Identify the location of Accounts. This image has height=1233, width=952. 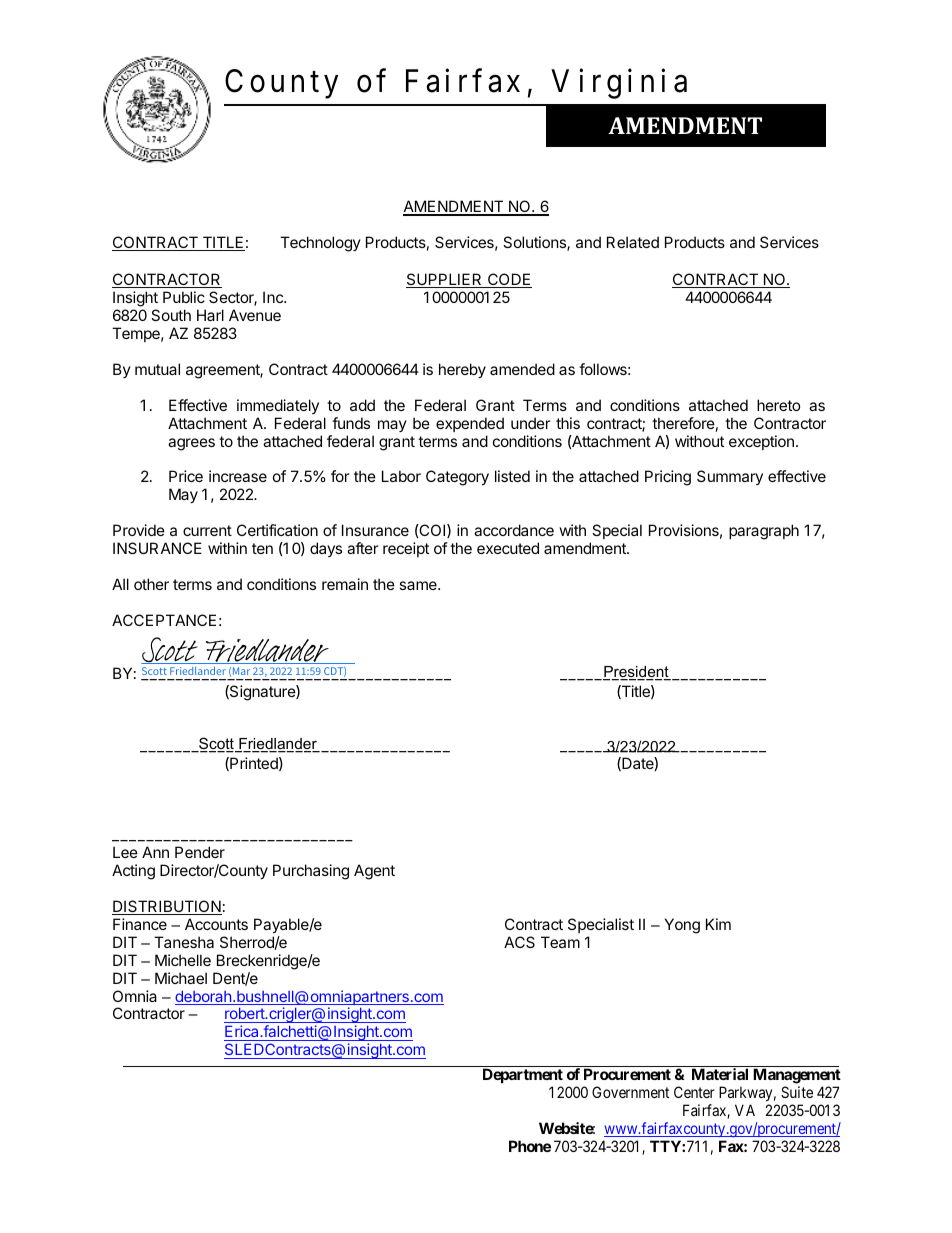
(216, 924).
